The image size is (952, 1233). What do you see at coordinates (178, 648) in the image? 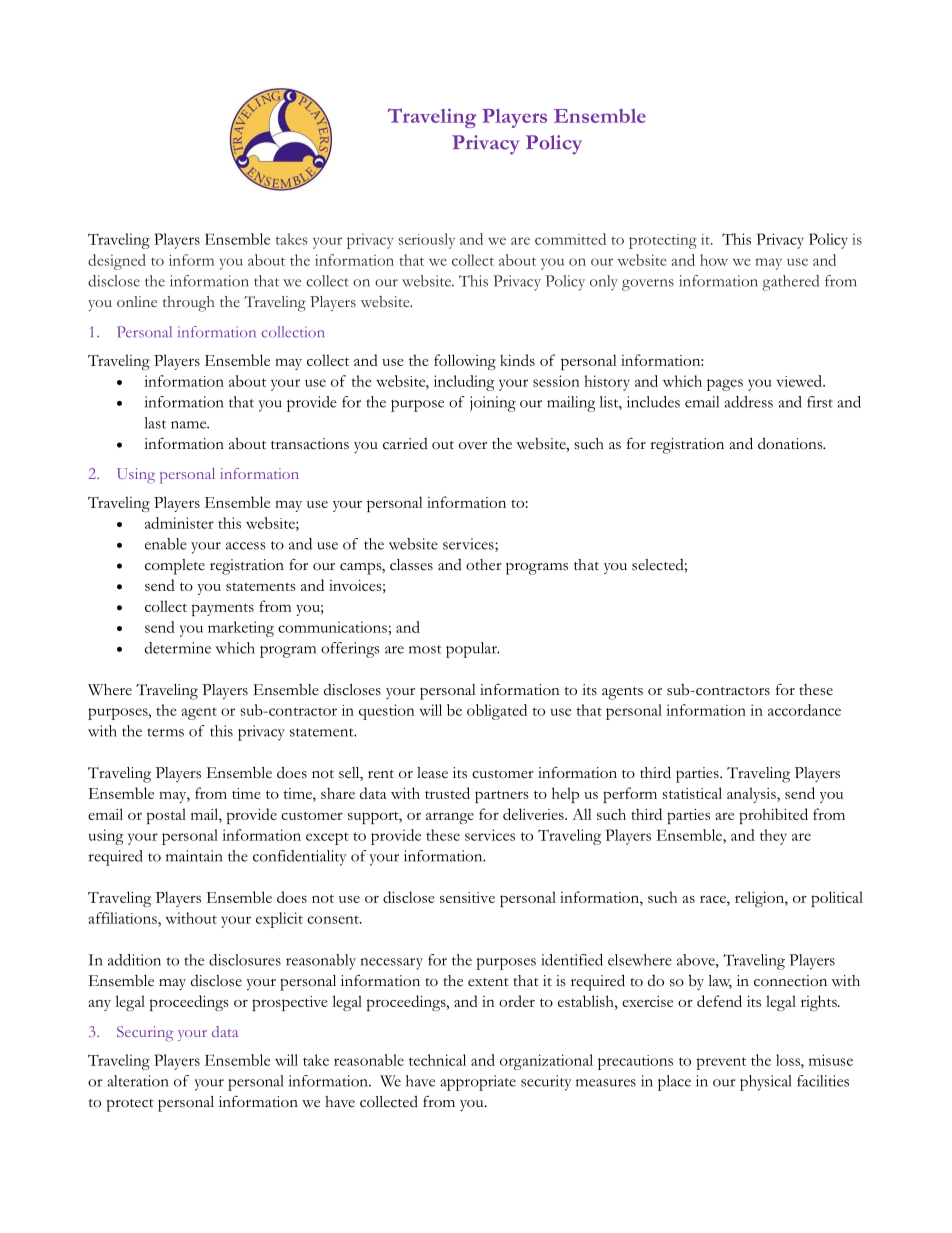
I see `determine` at bounding box center [178, 648].
